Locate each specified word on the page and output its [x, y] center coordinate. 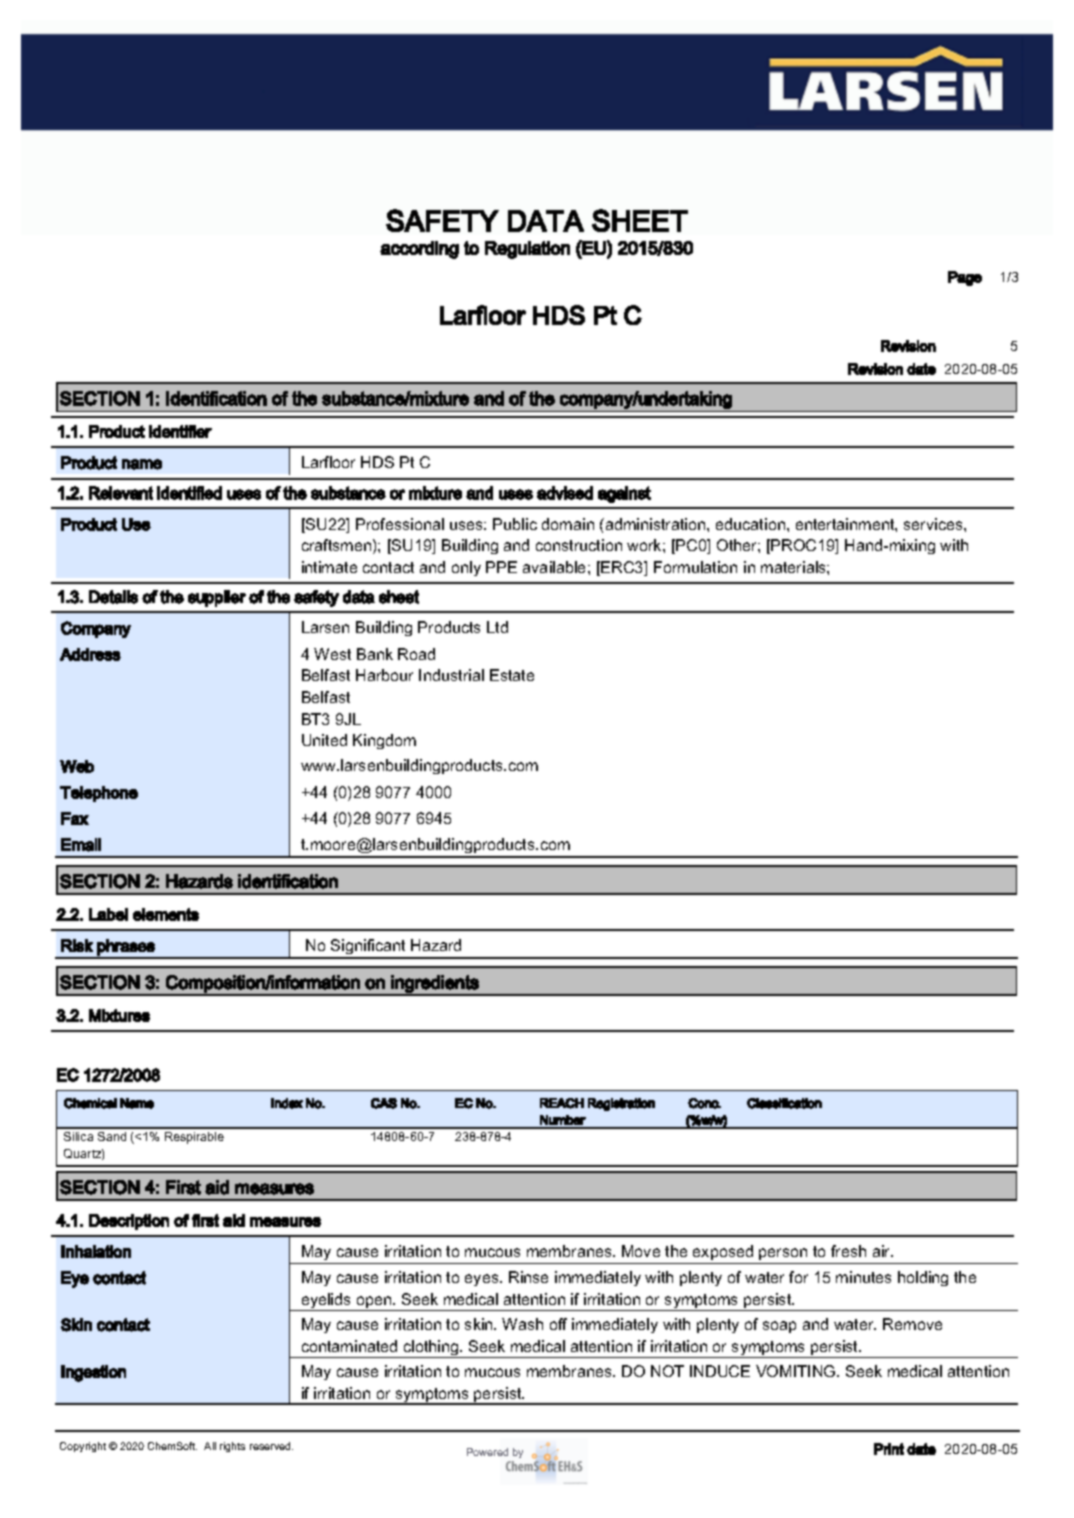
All [210, 1446]
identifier [180, 431]
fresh [848, 1251]
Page [965, 278]
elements [166, 914]
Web [77, 766]
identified [189, 493]
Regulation [527, 250]
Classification [784, 1103]
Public [515, 524]
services [934, 524]
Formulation [695, 567]
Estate [512, 675]
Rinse [528, 1277]
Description [129, 1222]
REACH [562, 1103]
